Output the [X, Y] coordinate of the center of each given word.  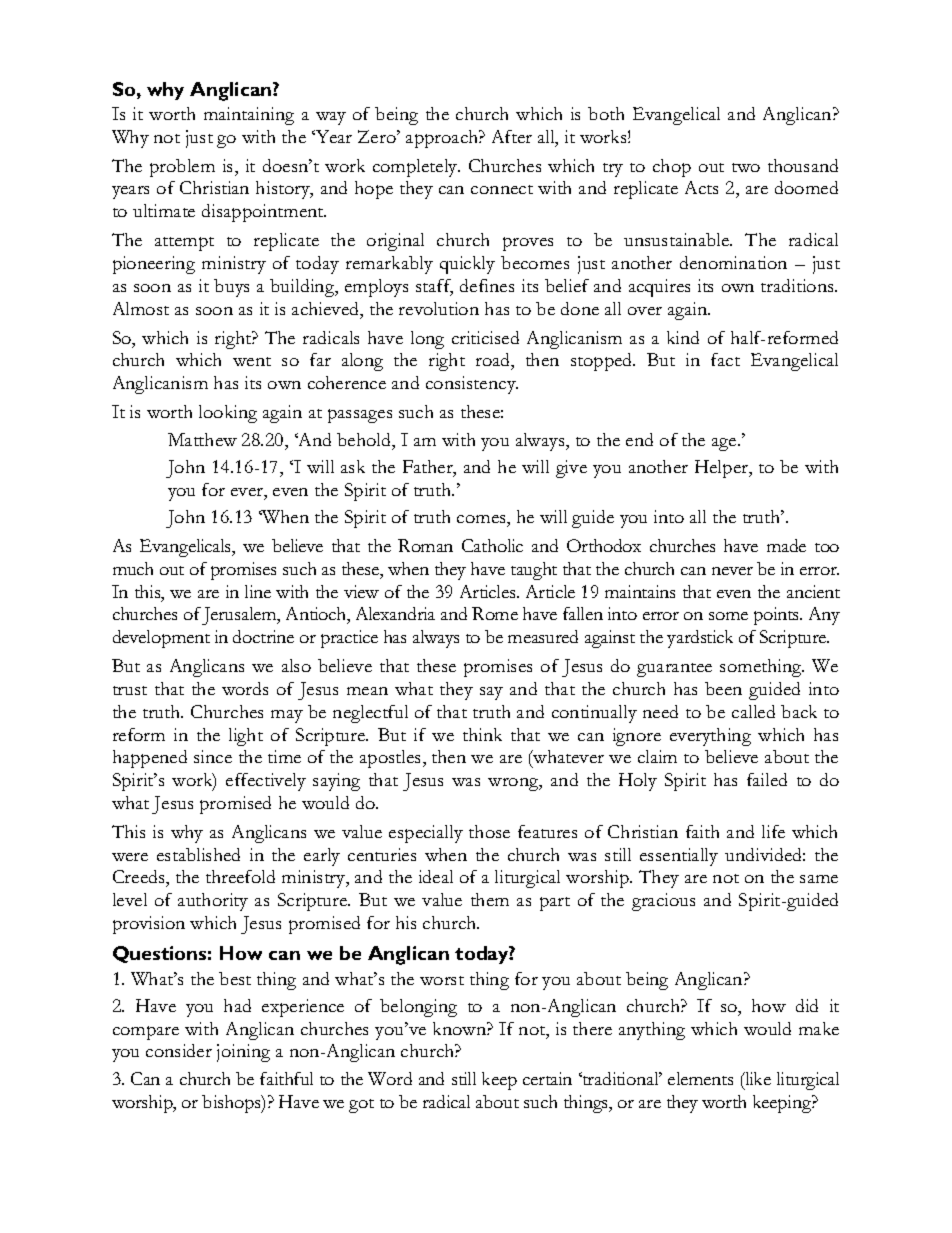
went [252, 361]
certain [547, 1078]
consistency [472, 385]
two [746, 167]
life [773, 831]
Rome [495, 613]
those [489, 831]
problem [182, 168]
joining [243, 1053]
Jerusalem [240, 616]
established [198, 854]
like [757, 1078]
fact [725, 359]
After [512, 136]
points [778, 616]
